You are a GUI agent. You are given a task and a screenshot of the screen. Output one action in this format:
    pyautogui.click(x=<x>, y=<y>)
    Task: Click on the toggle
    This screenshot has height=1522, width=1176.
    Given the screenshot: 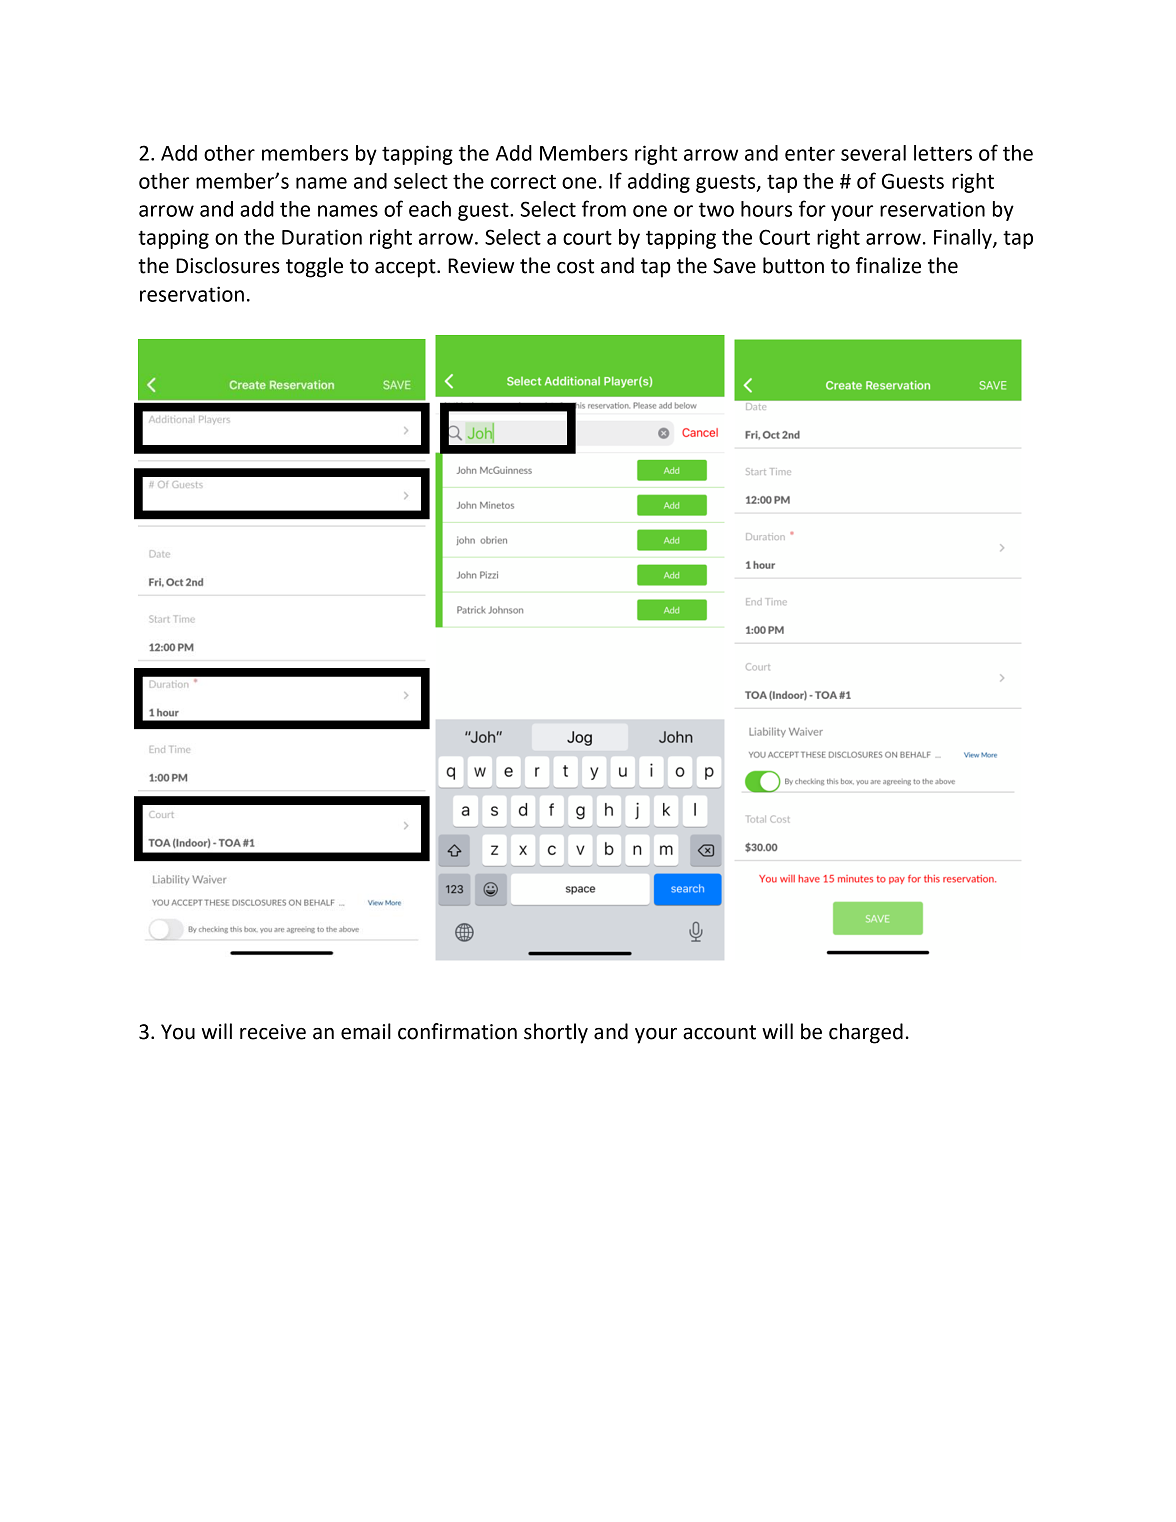 What is the action you would take?
    pyautogui.click(x=314, y=267)
